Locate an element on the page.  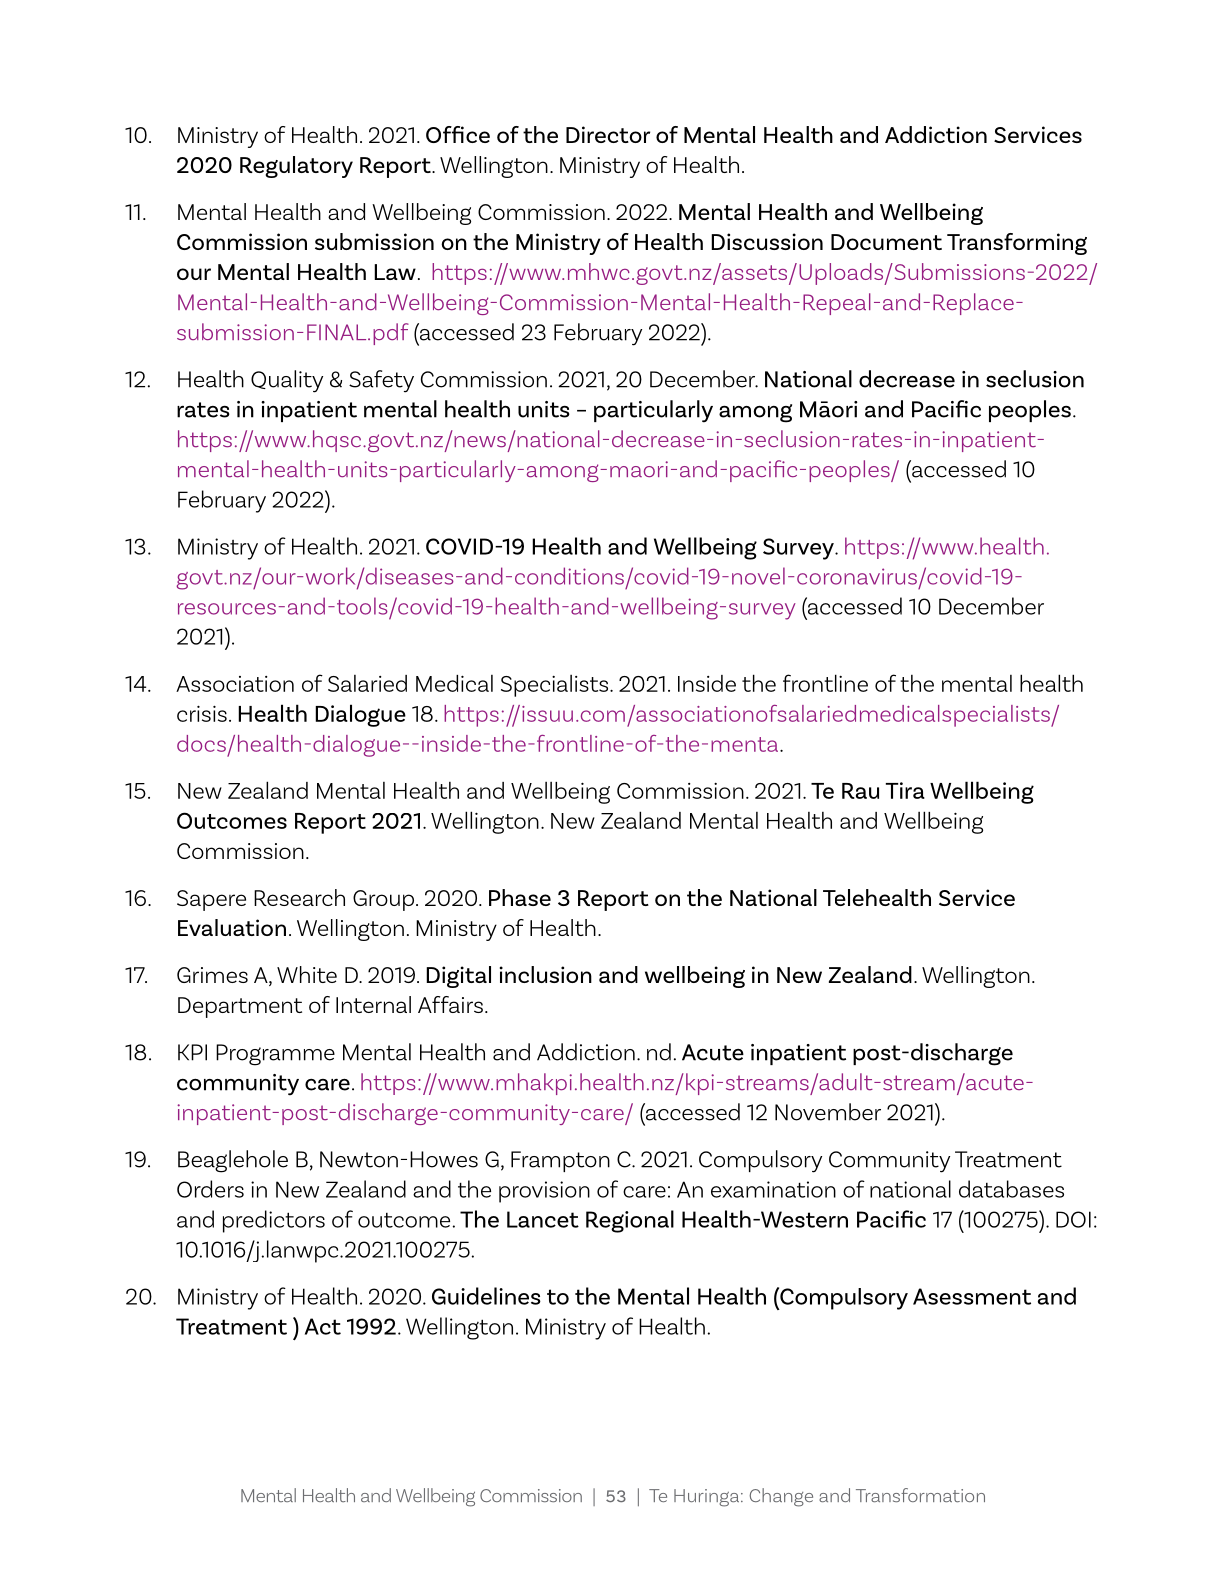
Director is located at coordinates (608, 134).
